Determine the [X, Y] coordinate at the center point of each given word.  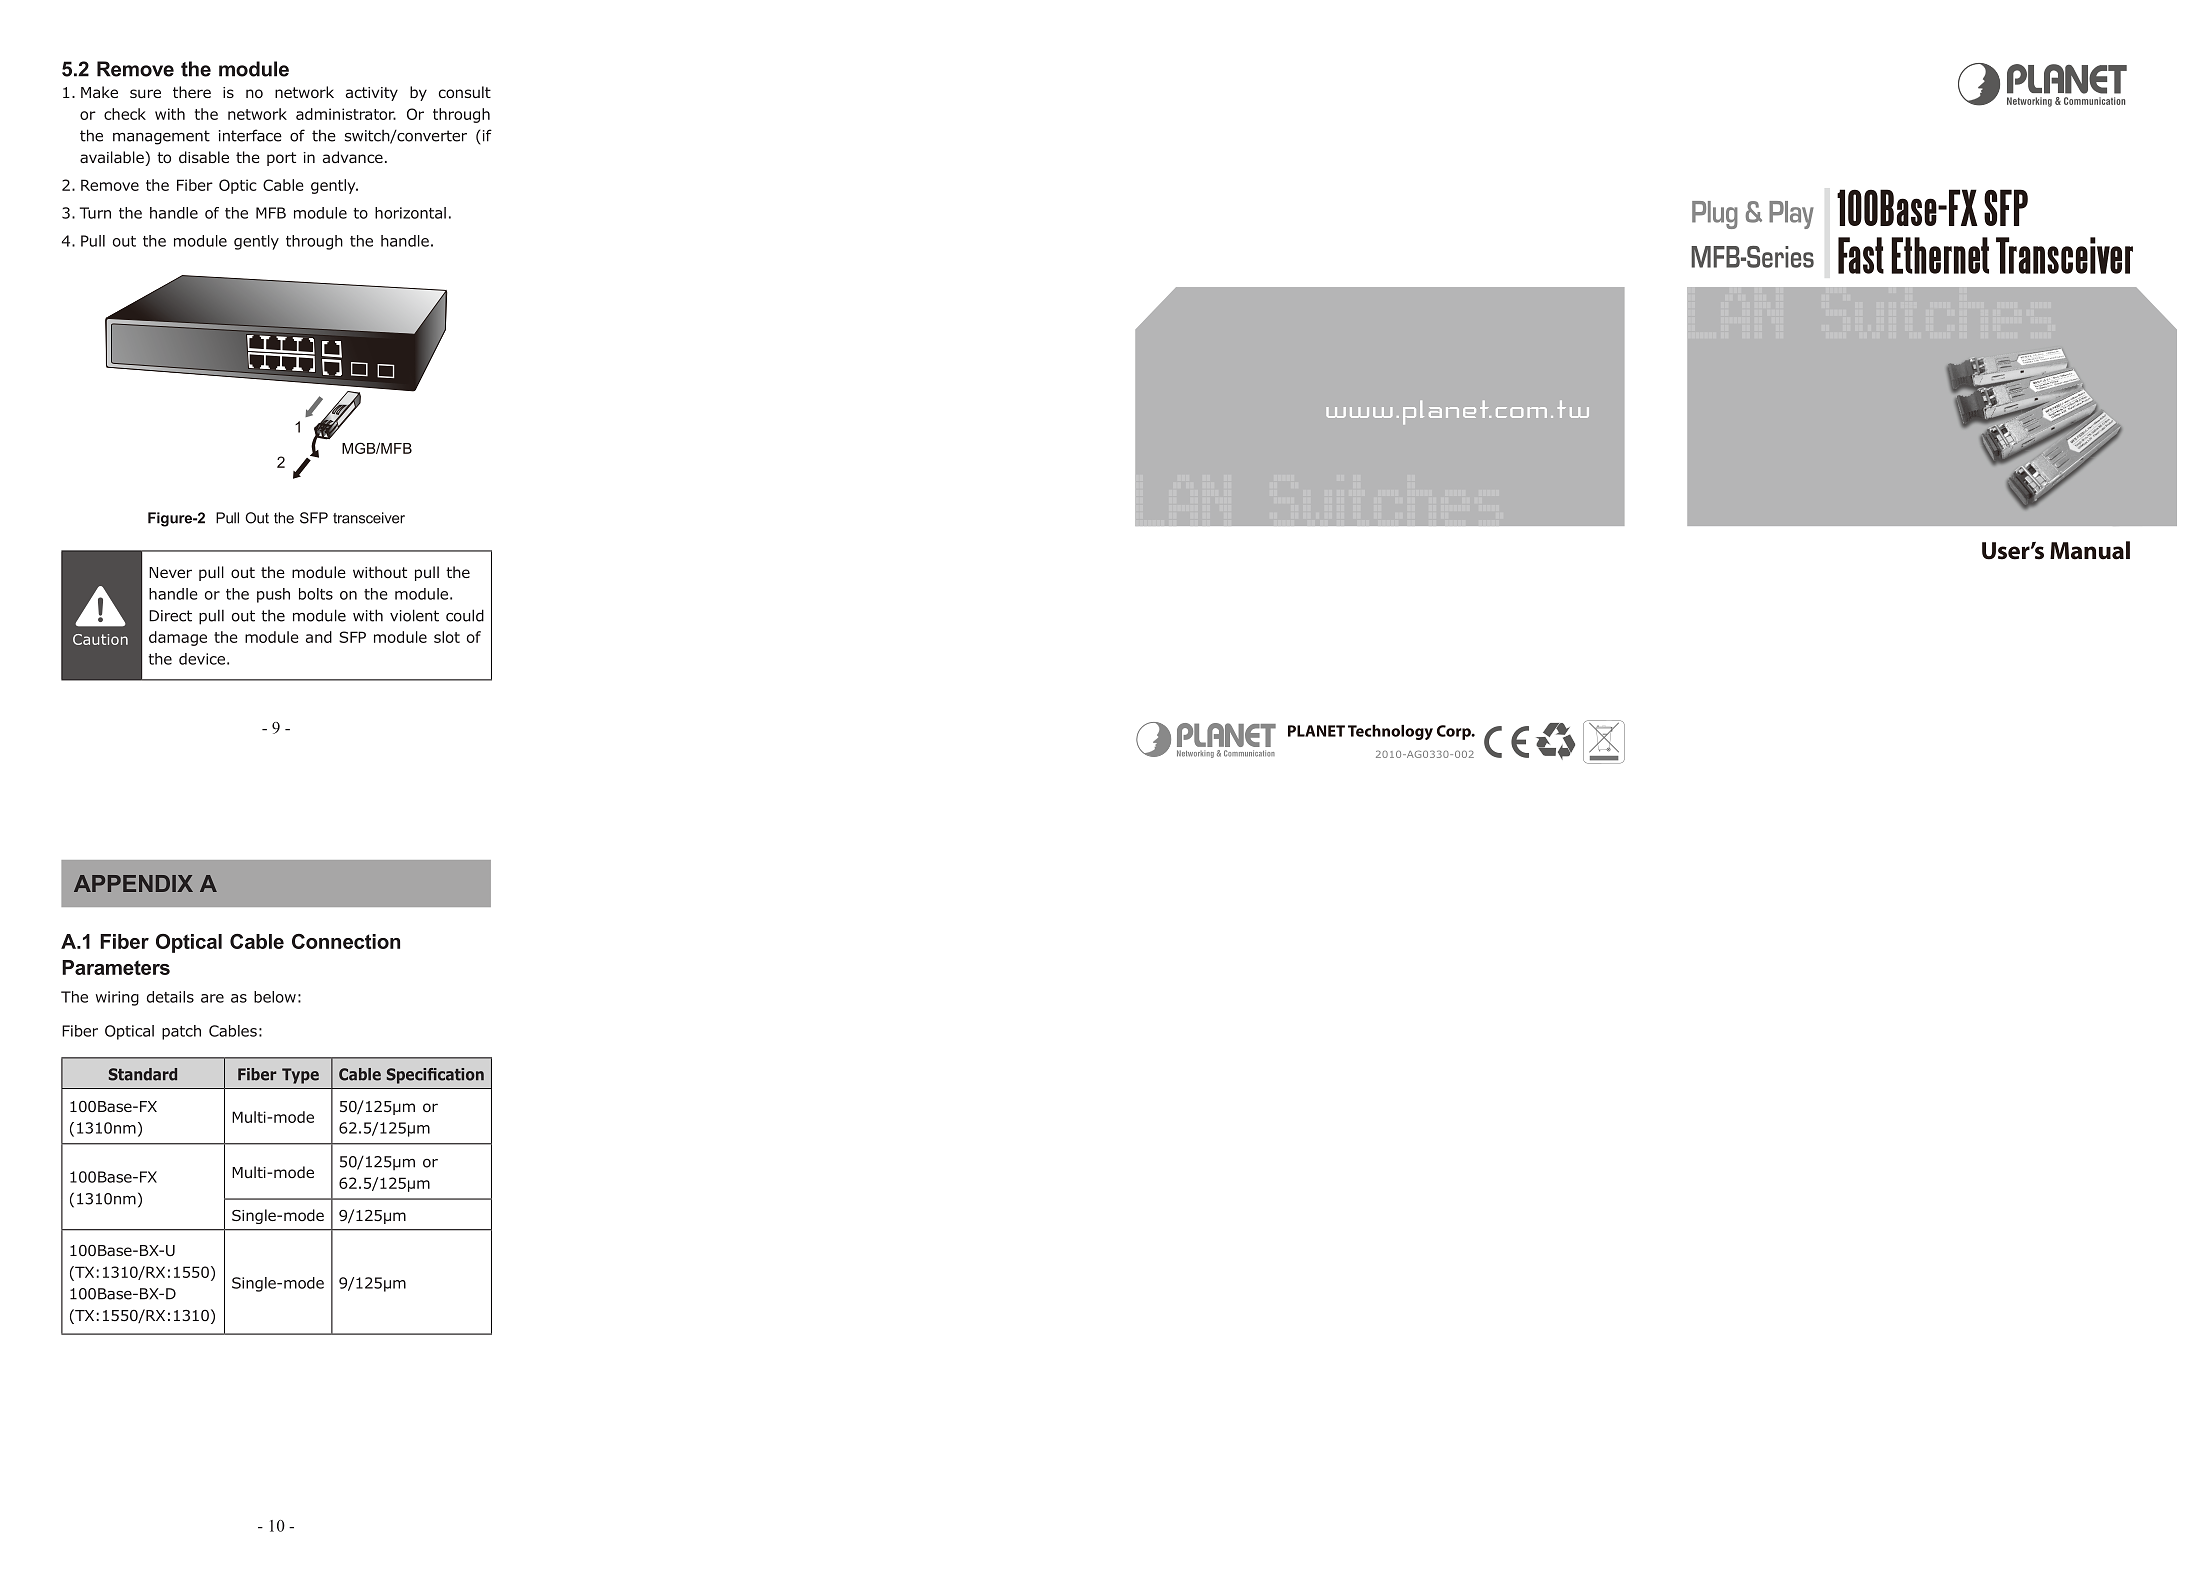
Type [300, 1076]
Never [170, 572]
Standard [143, 1074]
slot [447, 637]
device [202, 659]
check [125, 114]
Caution [100, 639]
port [281, 159]
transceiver [369, 518]
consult [465, 92]
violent [414, 615]
